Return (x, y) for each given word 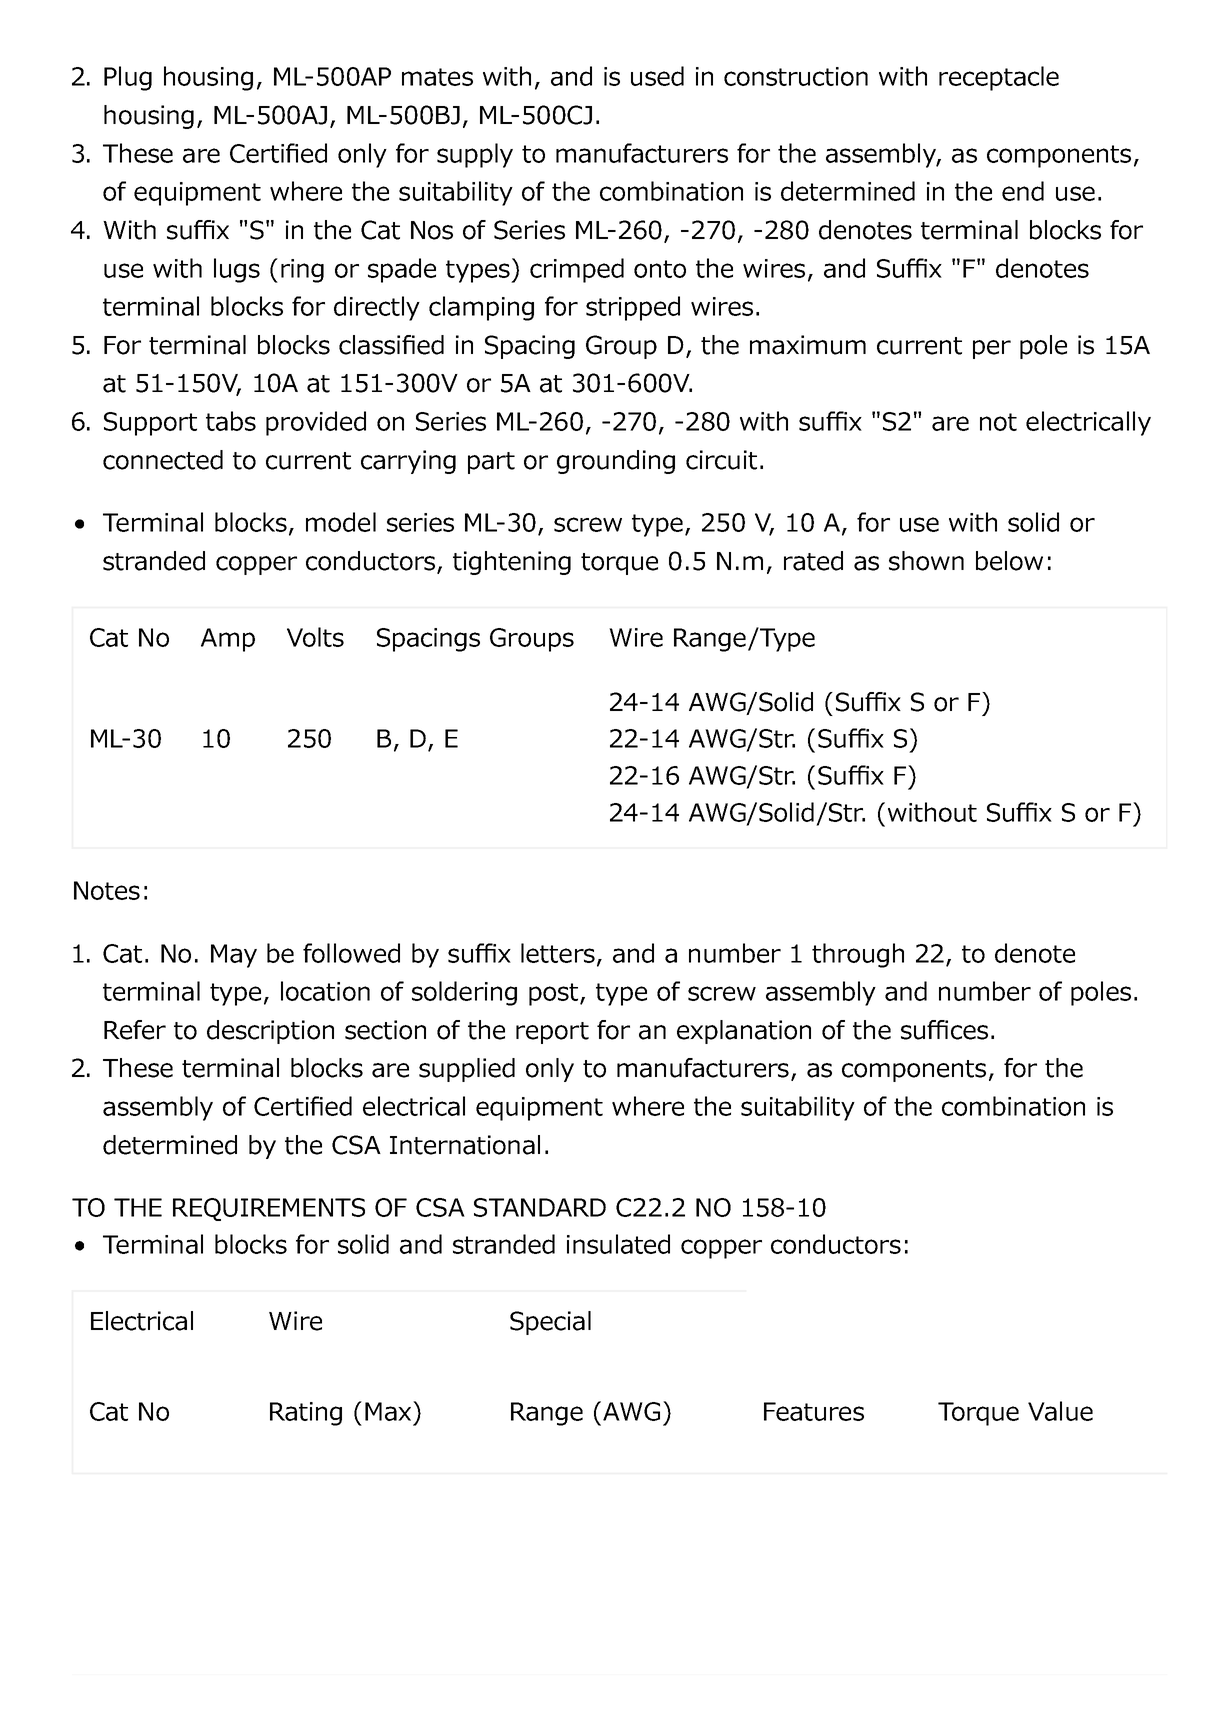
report (552, 1033)
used (657, 76)
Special (550, 1323)
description (270, 1032)
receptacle (999, 78)
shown (926, 561)
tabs (231, 421)
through (858, 955)
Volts (315, 637)
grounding (616, 462)
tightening (512, 563)
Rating (306, 1414)
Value (1060, 1411)
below (1009, 561)
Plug (128, 78)
